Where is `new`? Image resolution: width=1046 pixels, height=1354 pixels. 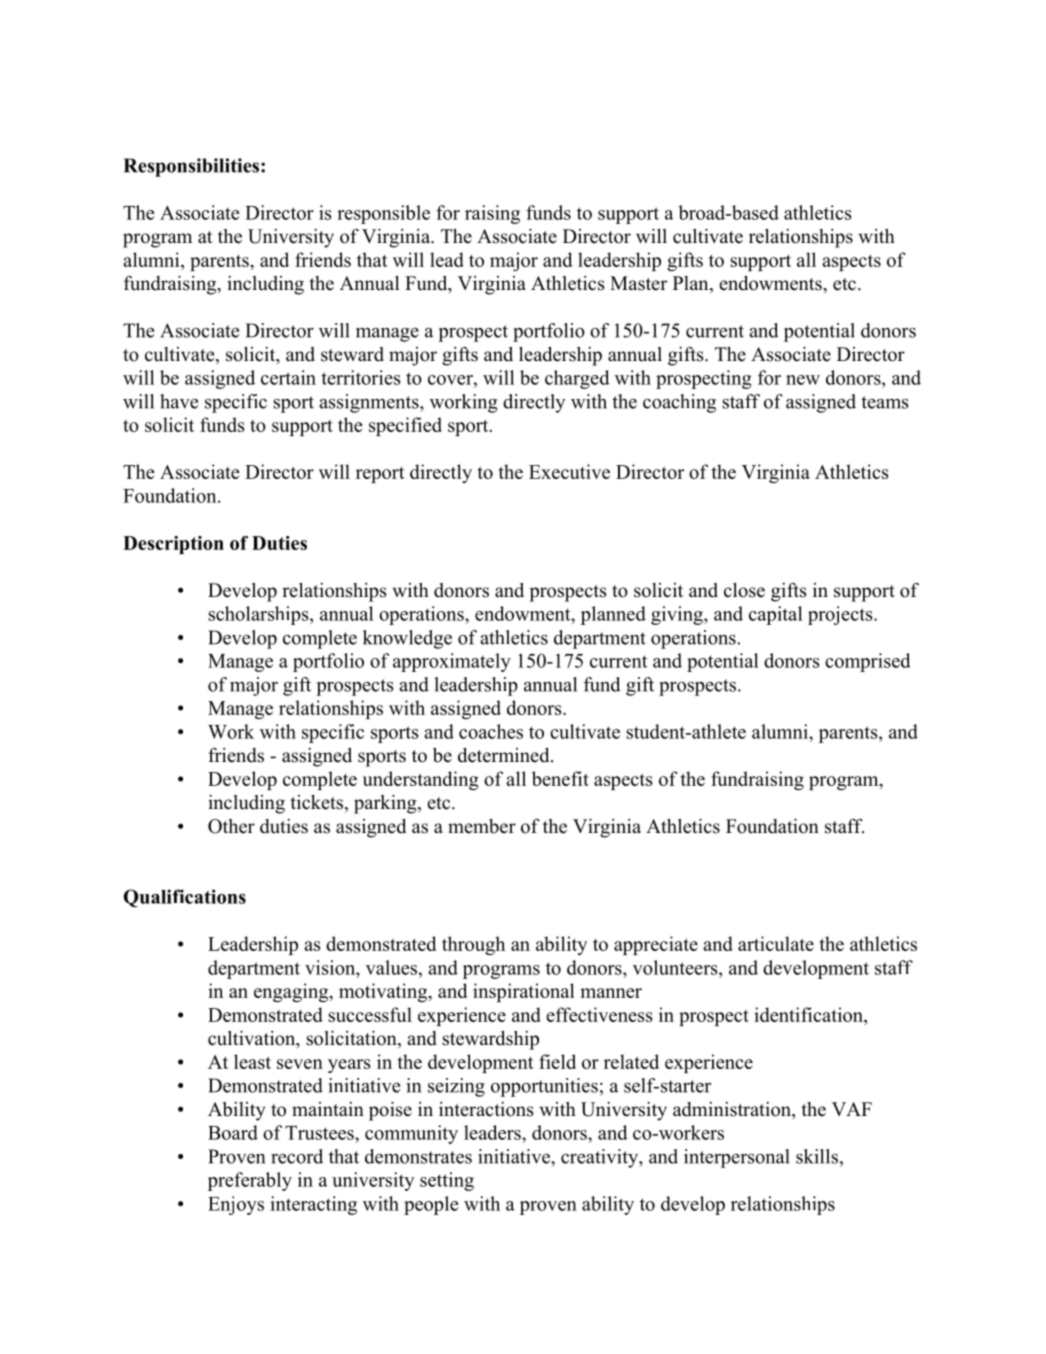 new is located at coordinates (803, 380).
